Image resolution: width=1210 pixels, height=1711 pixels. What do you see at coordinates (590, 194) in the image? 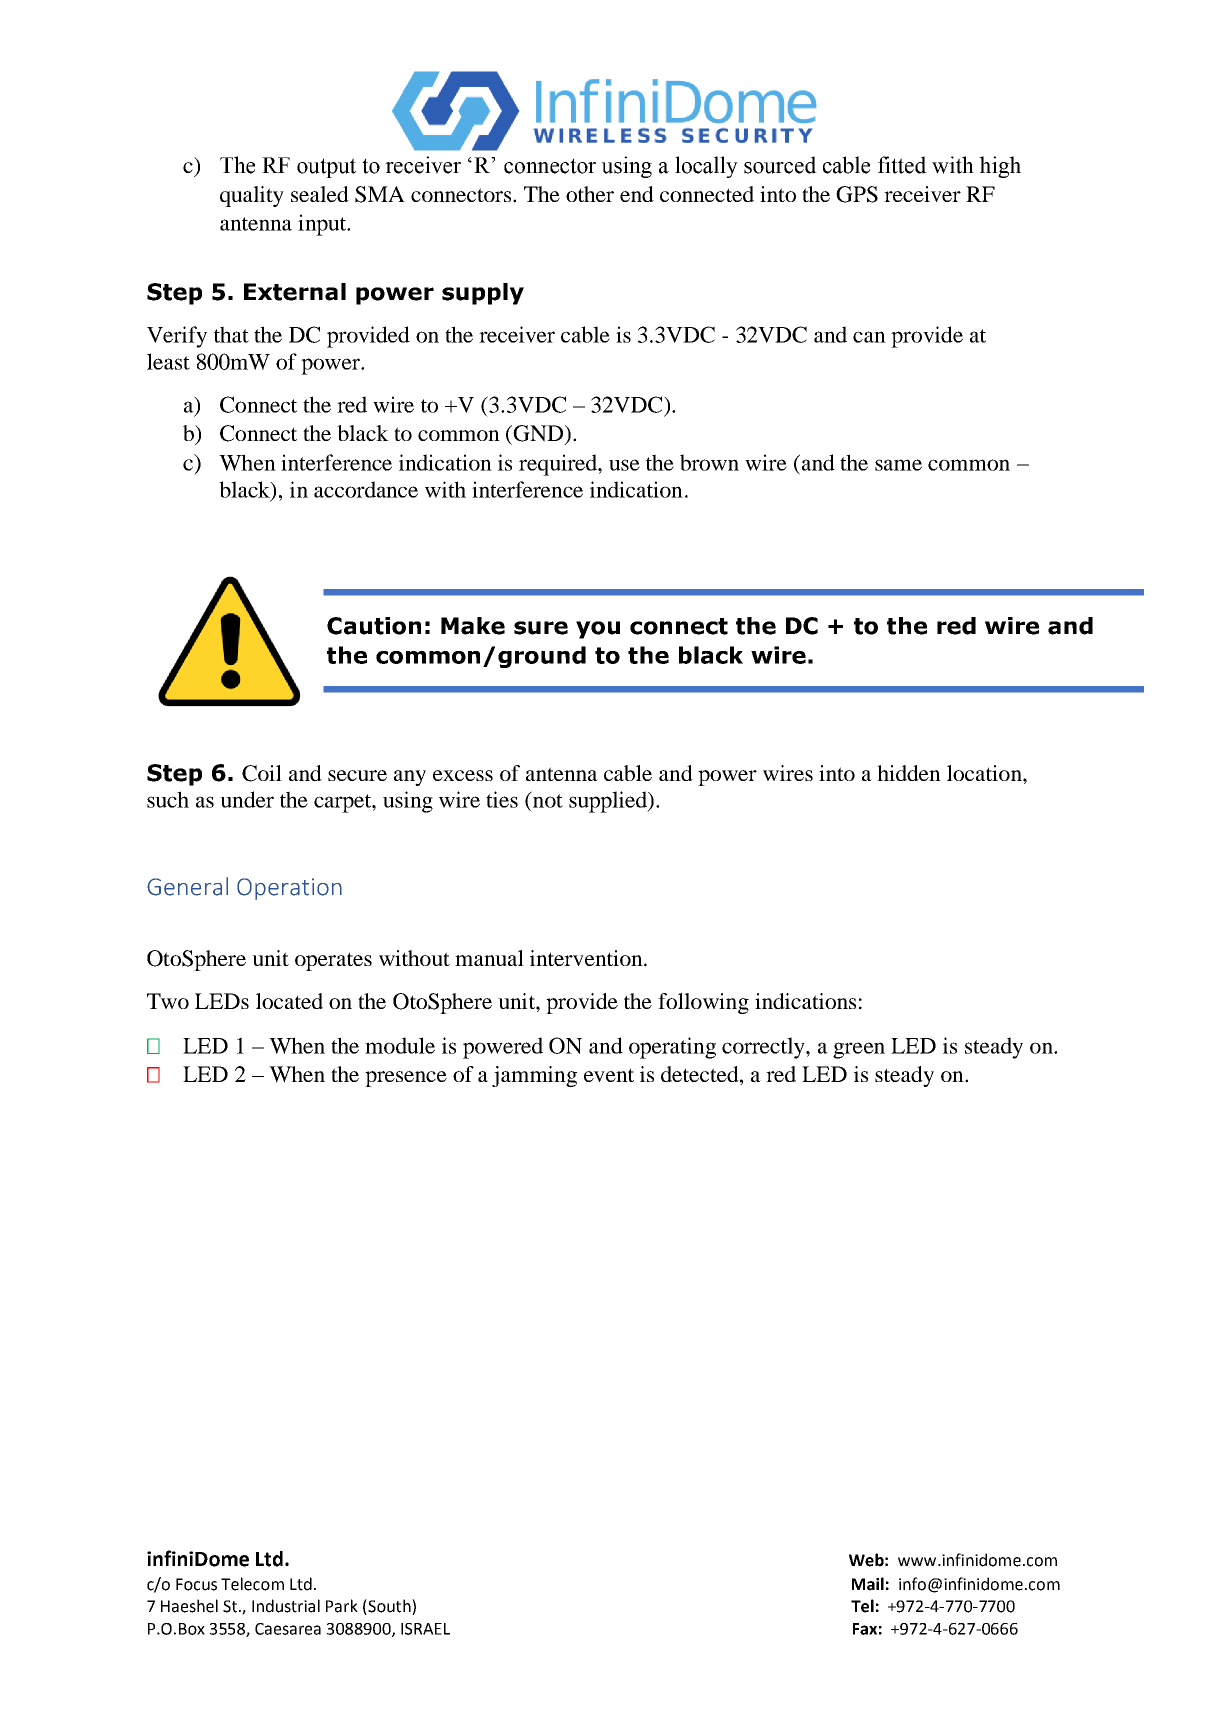
I see `other` at bounding box center [590, 194].
